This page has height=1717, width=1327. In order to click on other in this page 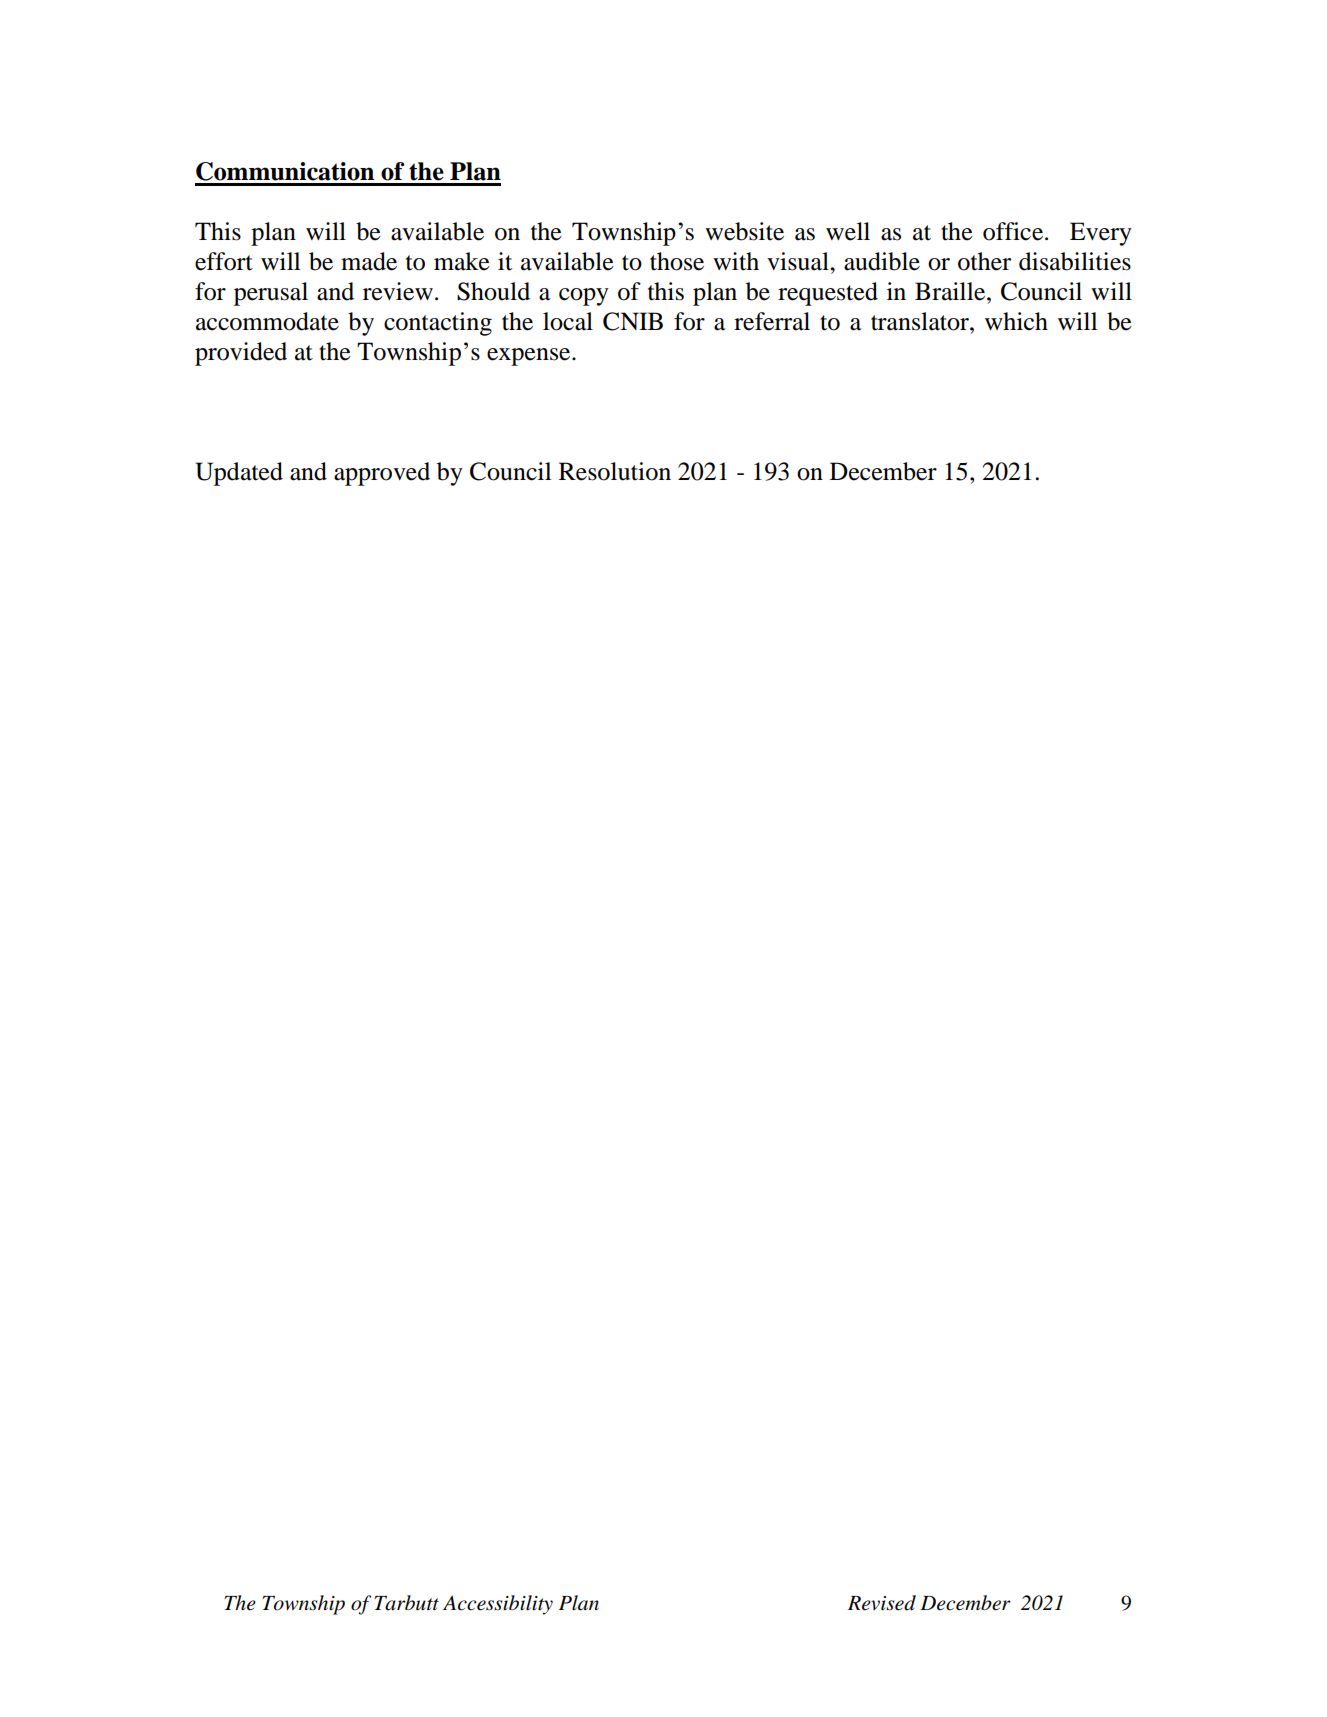, I will do `click(984, 261)`.
